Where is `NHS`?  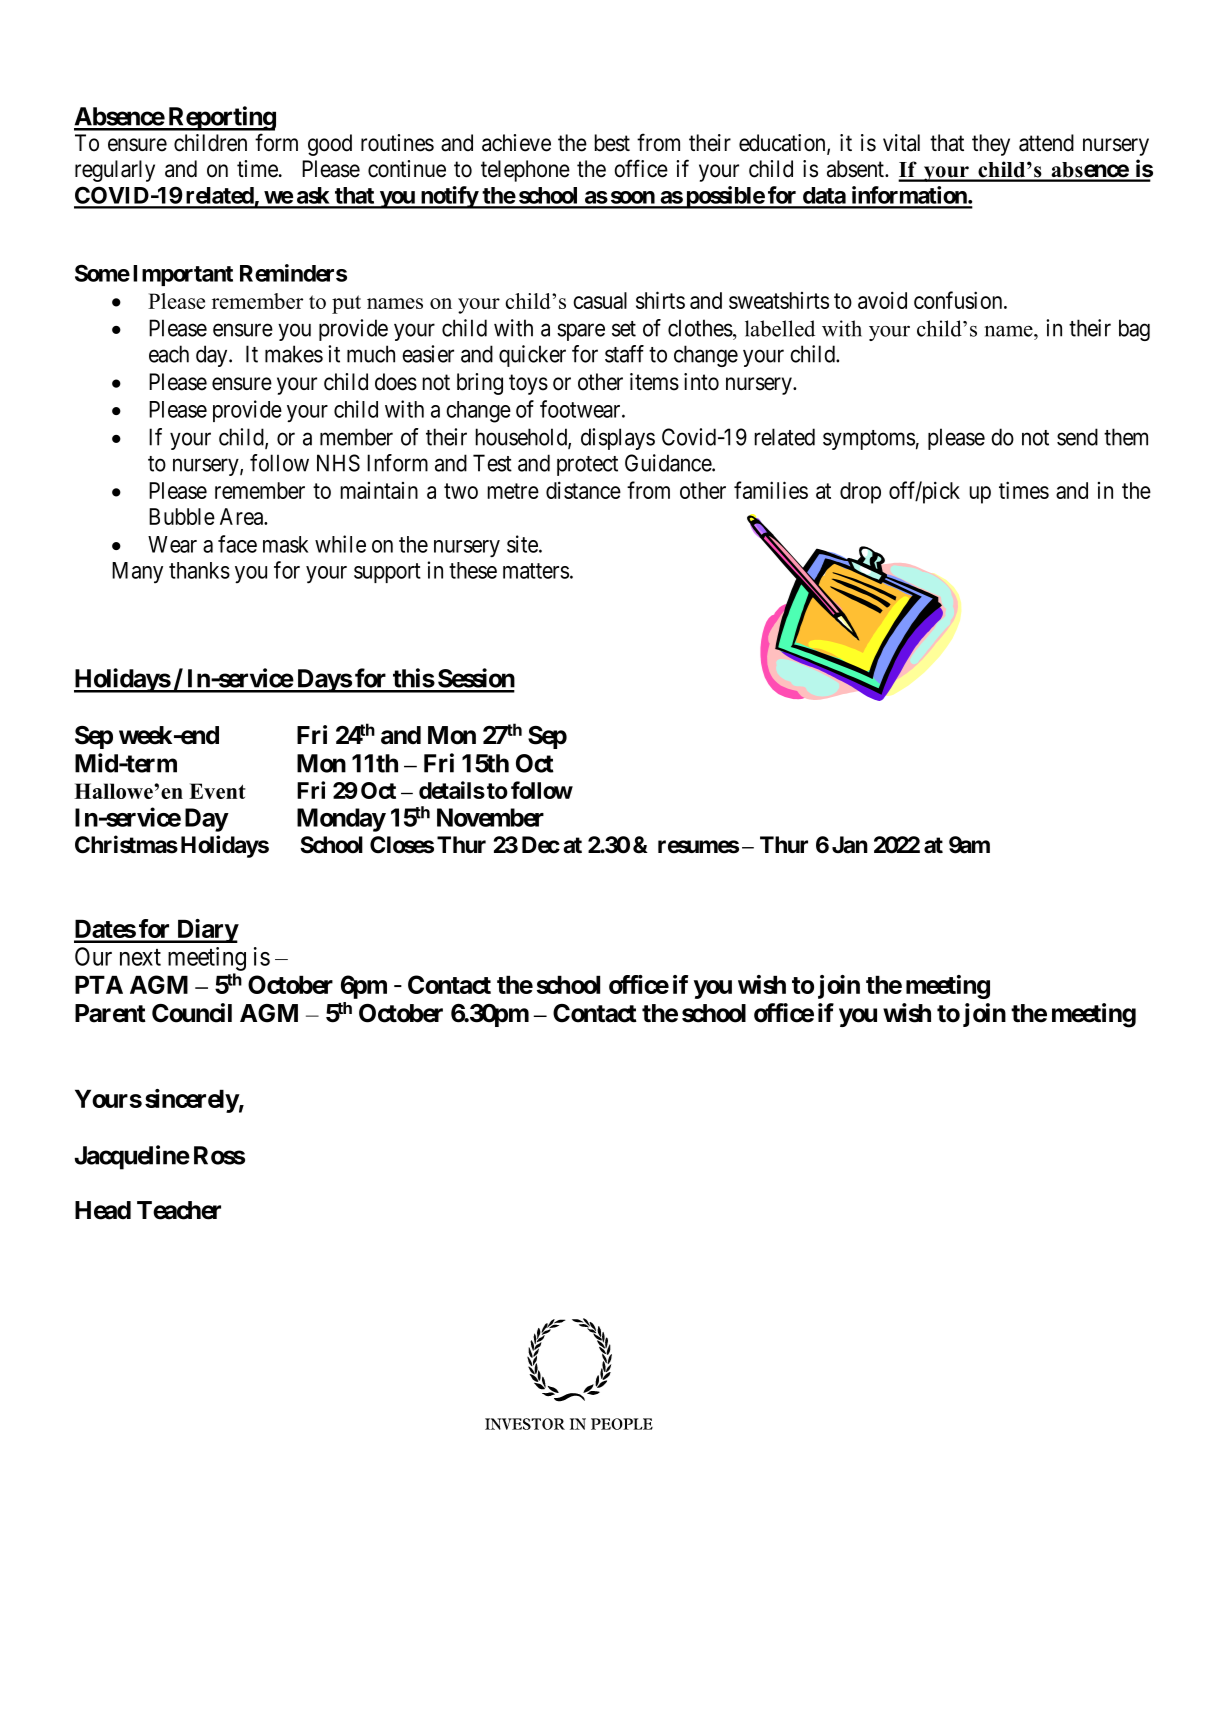 NHS is located at coordinates (338, 463).
